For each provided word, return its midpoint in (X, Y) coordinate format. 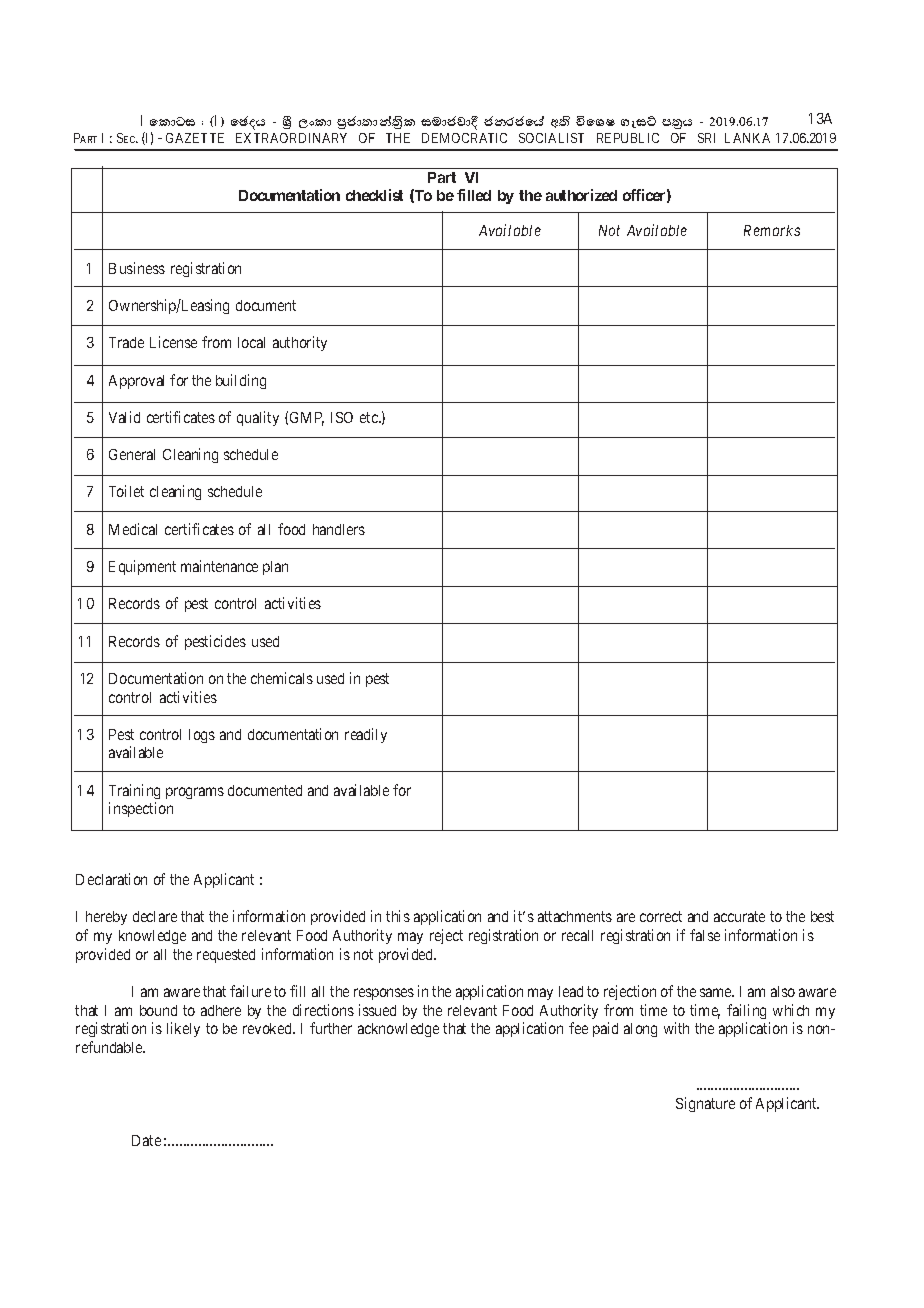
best (822, 916)
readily (366, 735)
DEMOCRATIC (464, 138)
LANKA (747, 138)
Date (146, 1140)
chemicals (282, 678)
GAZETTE (195, 138)
